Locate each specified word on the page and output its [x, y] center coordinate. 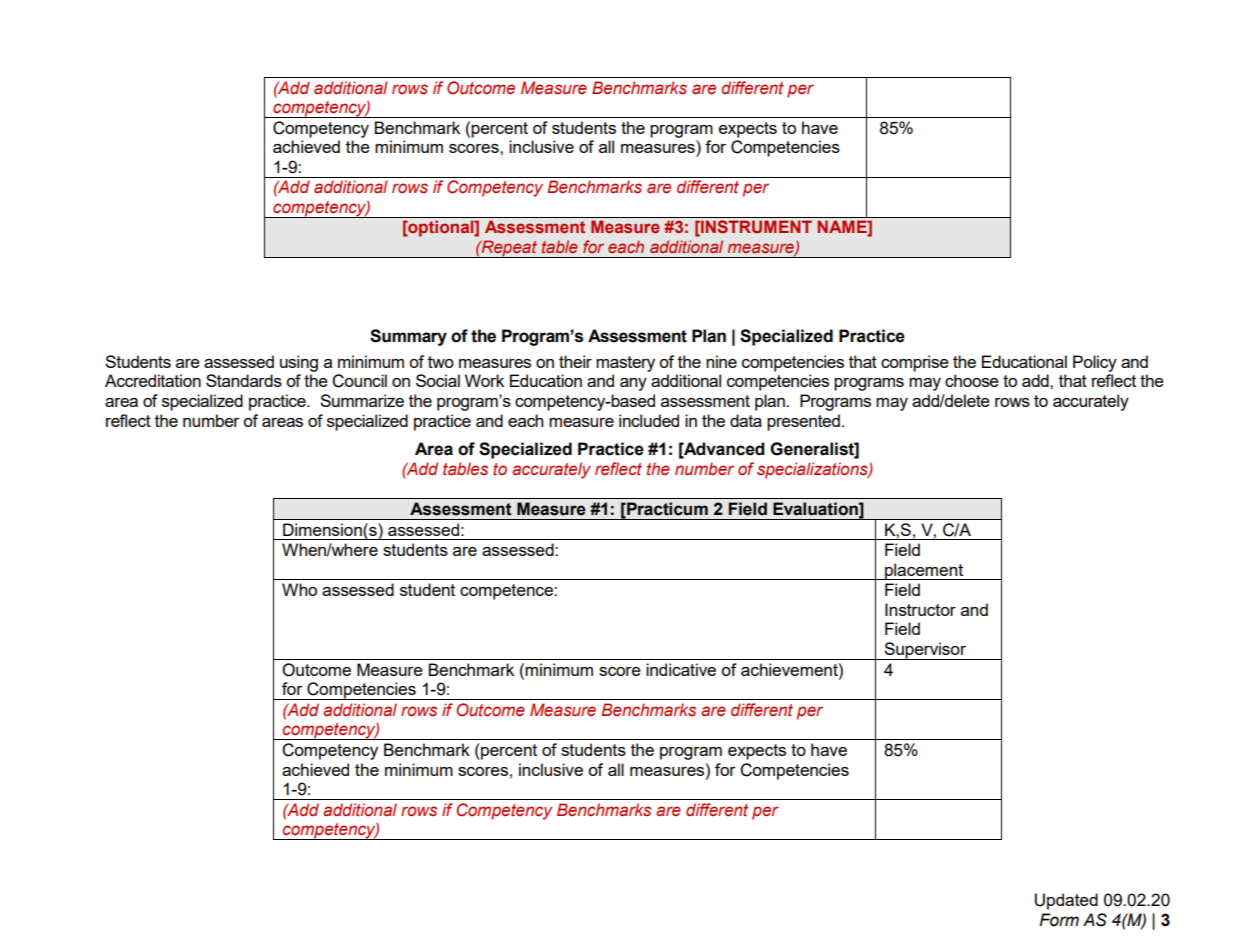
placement [924, 571]
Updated [1066, 901]
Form [1059, 920]
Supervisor [925, 651]
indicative [681, 669]
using [299, 363]
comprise [915, 363]
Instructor [920, 609]
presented [803, 422]
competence [507, 592]
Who [299, 589]
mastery [625, 364]
